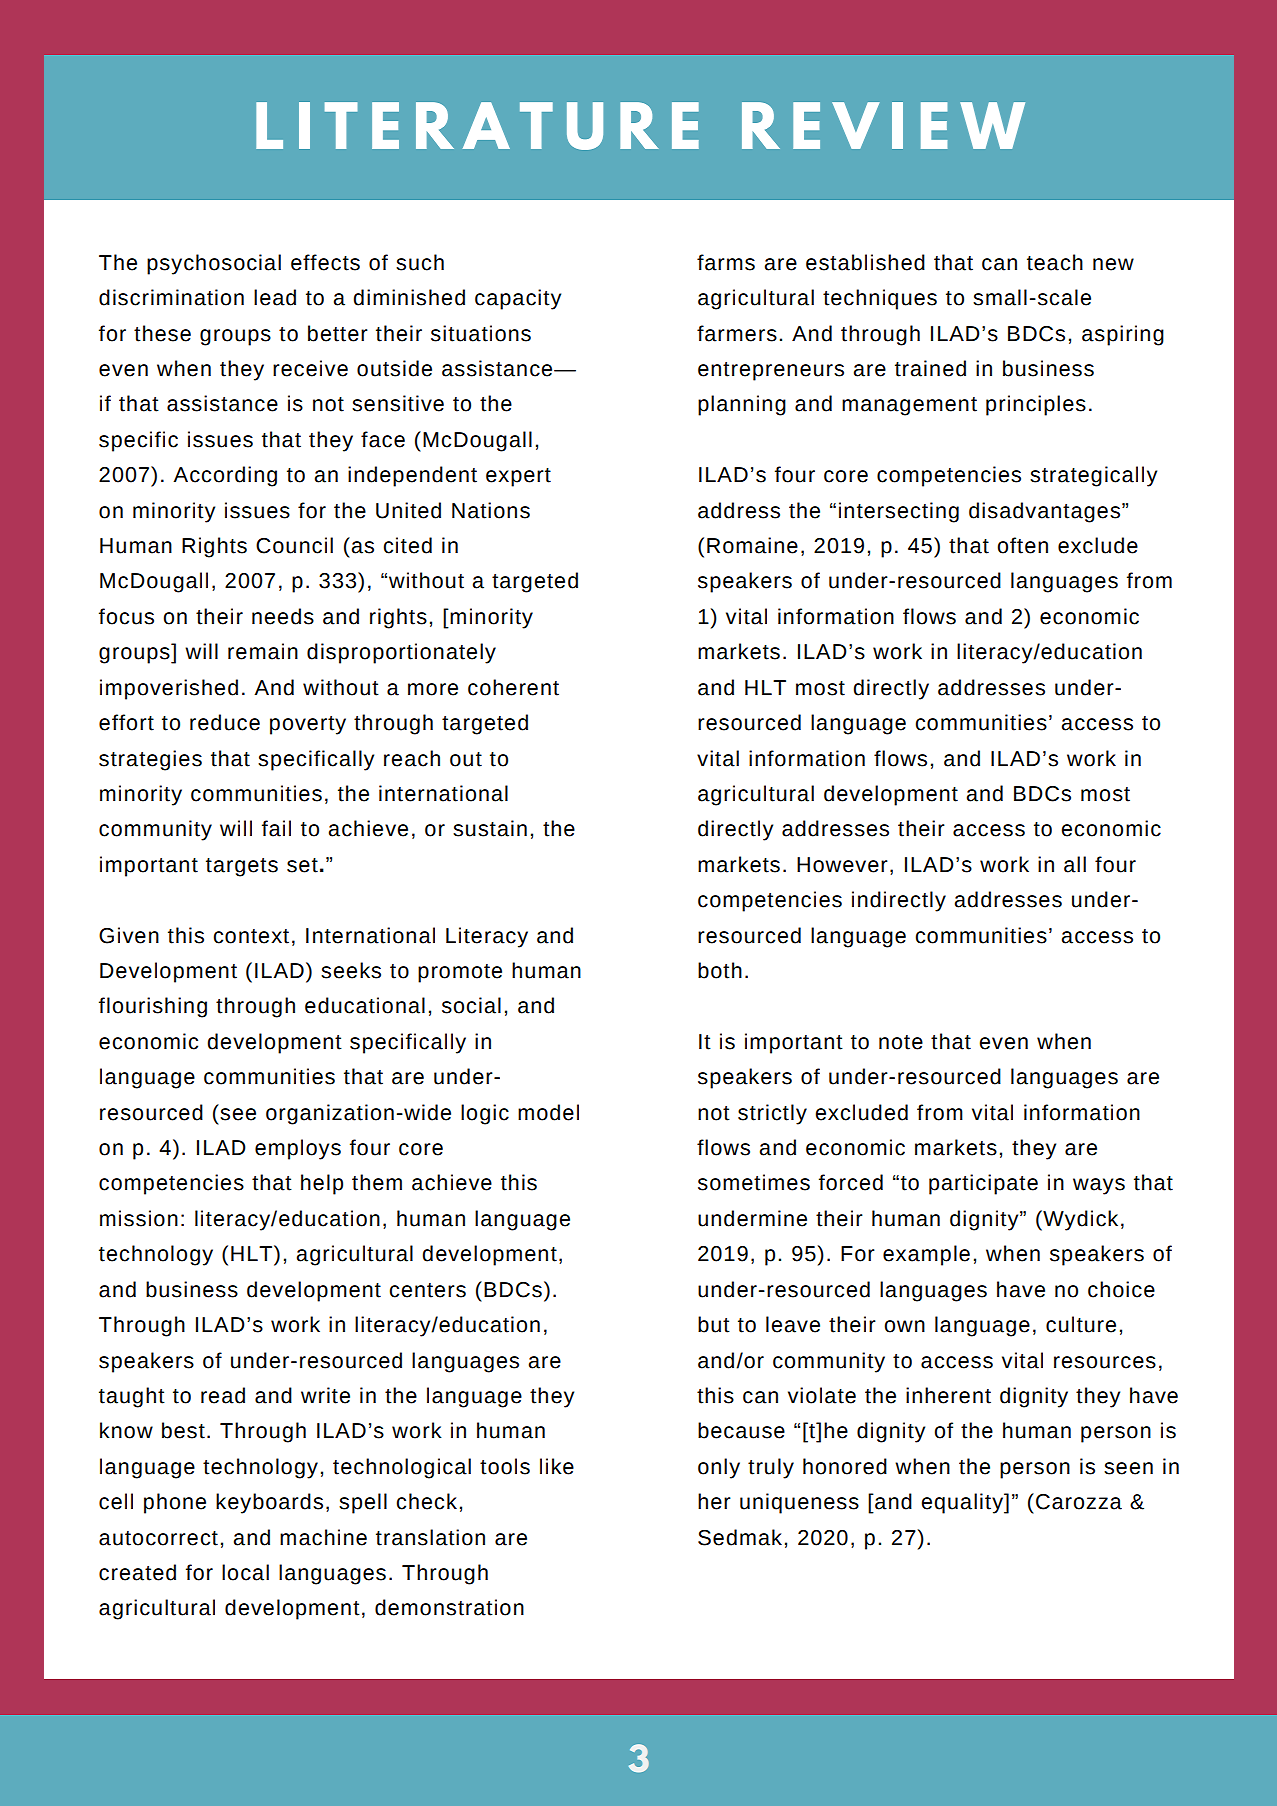 This page has height=1806, width=1277. What do you see at coordinates (251, 936) in the page?
I see `context` at bounding box center [251, 936].
